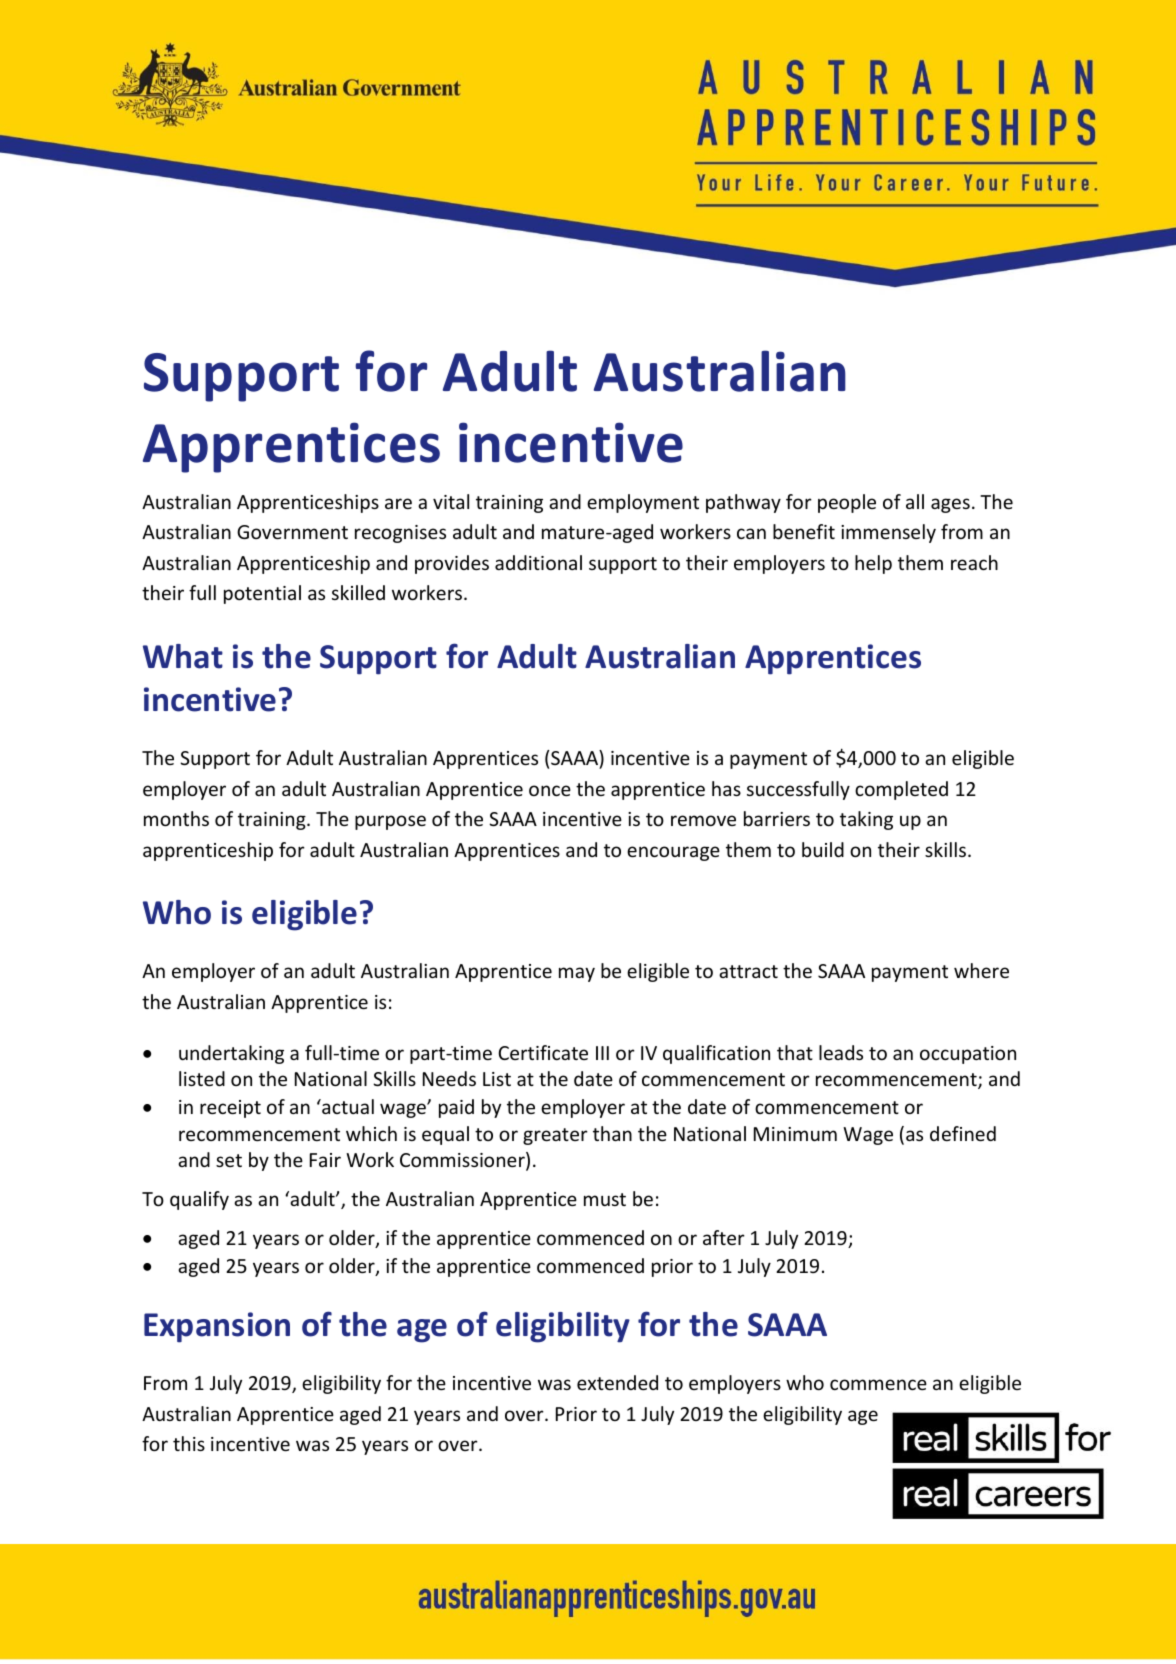 Image resolution: width=1176 pixels, height=1664 pixels. Describe the element at coordinates (577, 974) in the screenshot. I see `may` at that location.
